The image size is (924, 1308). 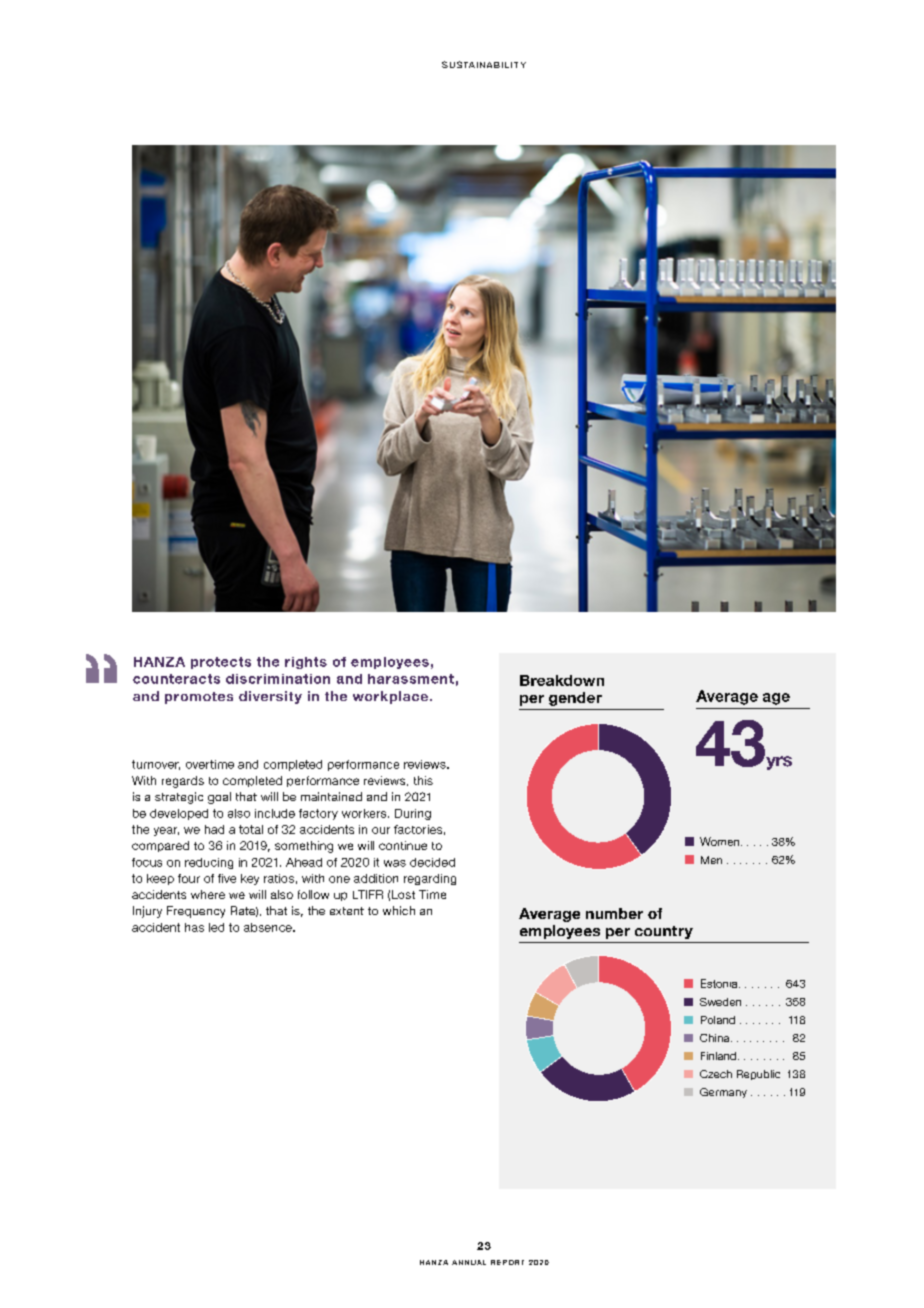 I want to click on has, so click(x=194, y=927).
